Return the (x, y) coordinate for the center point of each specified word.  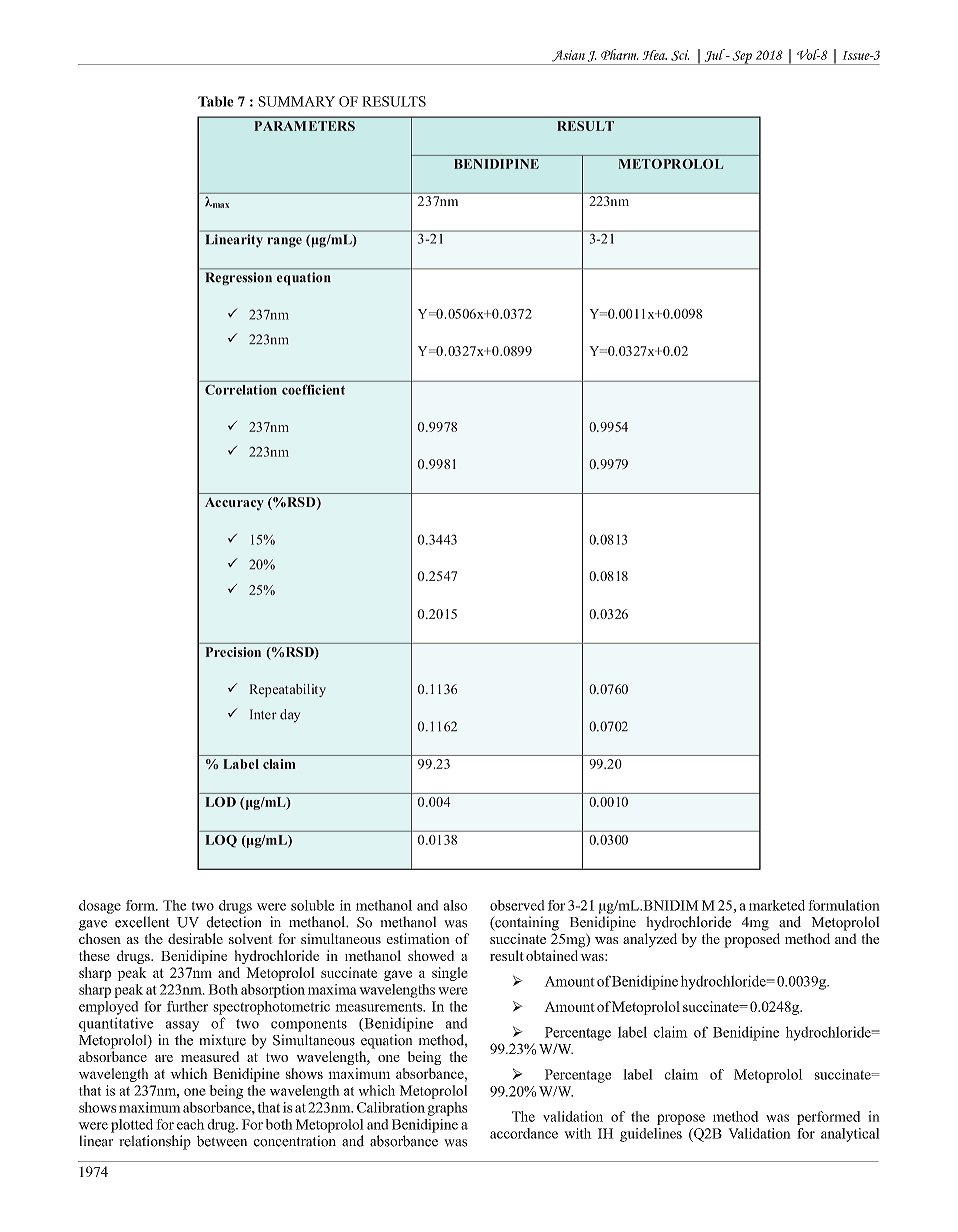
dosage (100, 907)
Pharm (619, 54)
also (455, 905)
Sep (742, 57)
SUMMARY (296, 101)
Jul (716, 55)
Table (216, 101)
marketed (777, 905)
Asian (568, 56)
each (191, 1124)
